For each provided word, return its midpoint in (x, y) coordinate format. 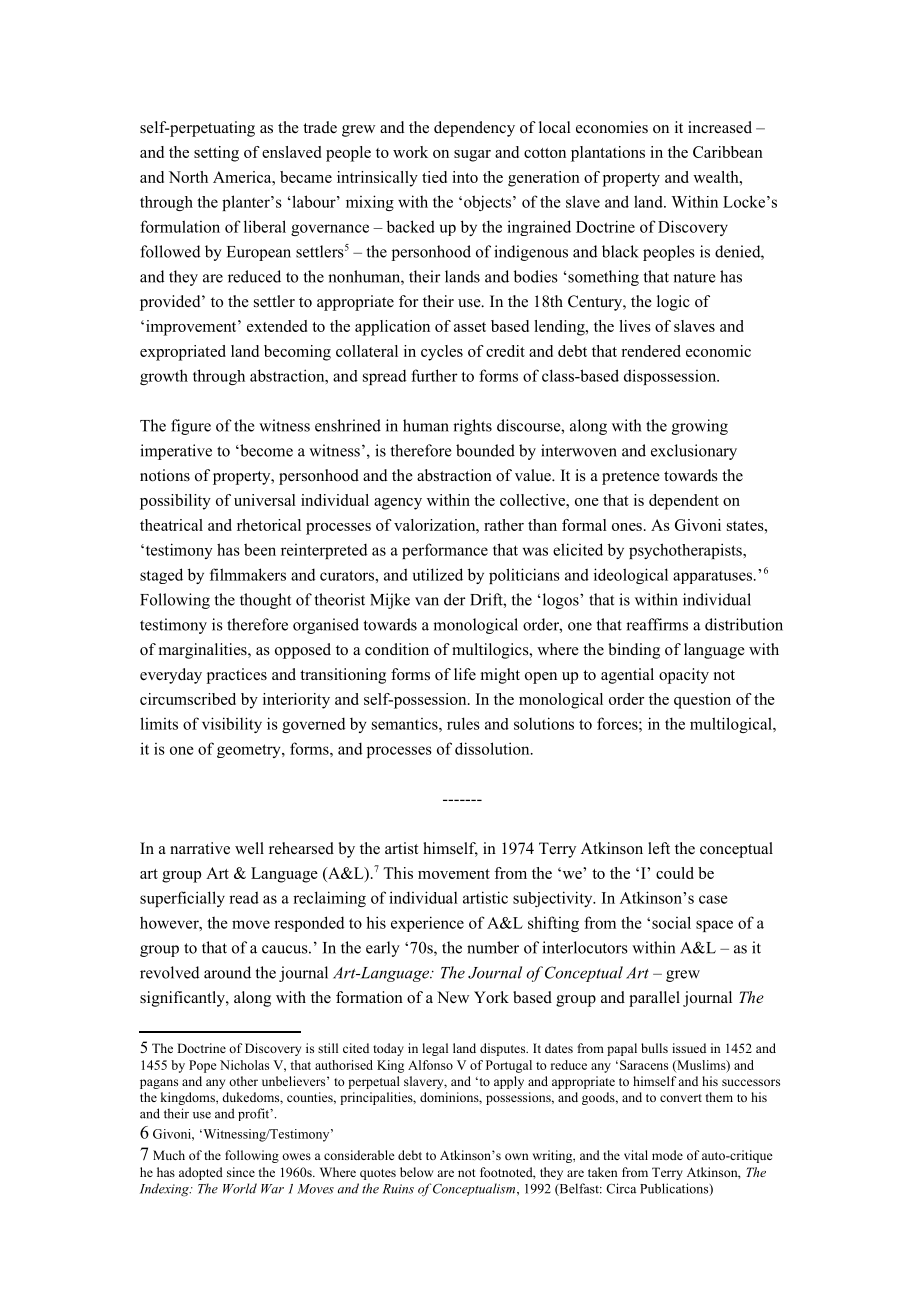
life (465, 674)
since (241, 1172)
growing (700, 427)
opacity (684, 676)
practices (237, 676)
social (671, 922)
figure (191, 427)
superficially (182, 899)
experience (427, 924)
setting (216, 154)
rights (472, 427)
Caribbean (728, 152)
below (416, 1172)
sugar (472, 156)
